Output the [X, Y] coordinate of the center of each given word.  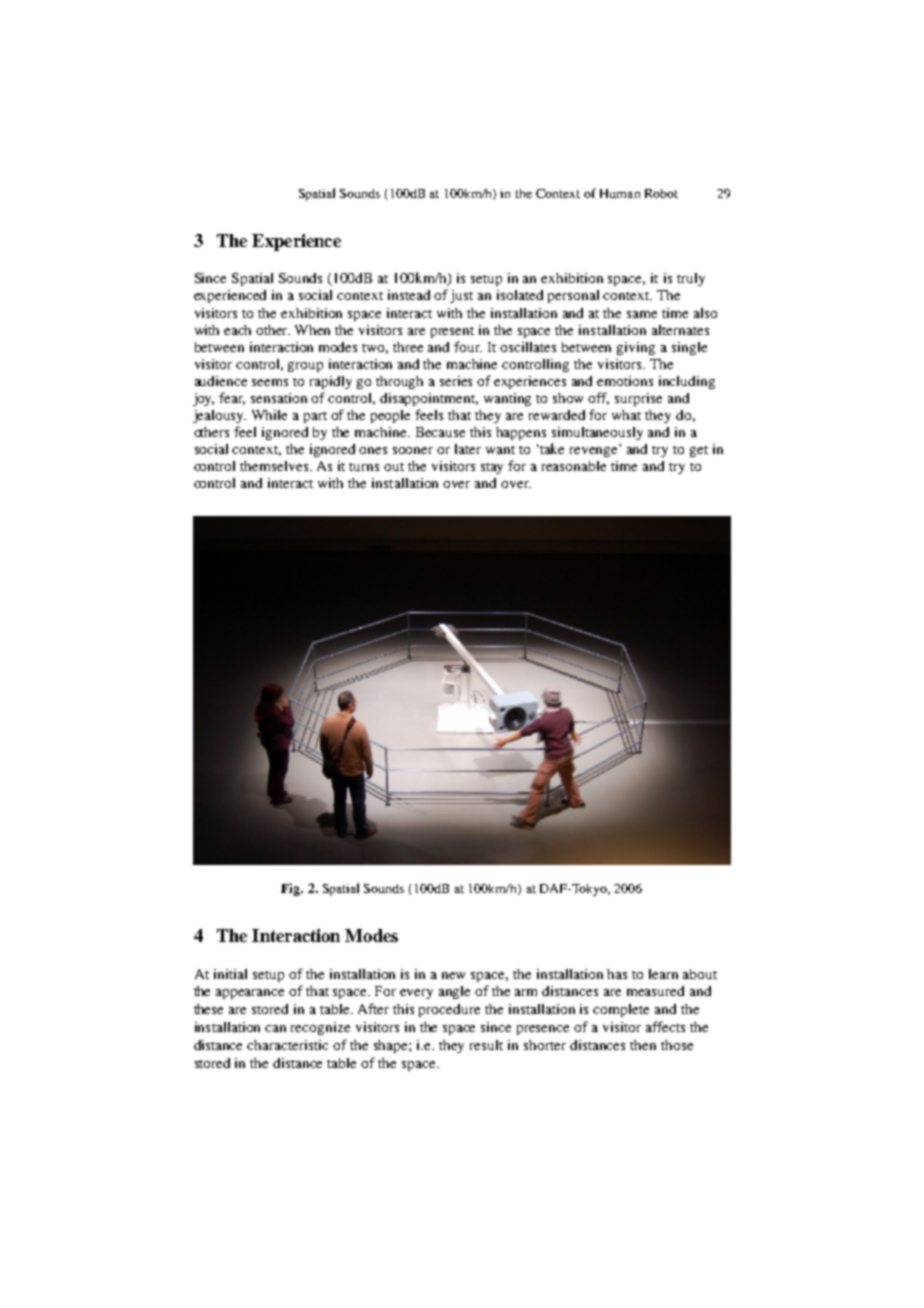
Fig [292, 889]
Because [440, 432]
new [453, 975]
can [275, 1028]
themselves [276, 466]
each [237, 330]
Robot [661, 193]
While [269, 415]
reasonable [574, 466]
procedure [449, 1010]
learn [663, 974]
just [461, 296]
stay [492, 468]
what [626, 415]
